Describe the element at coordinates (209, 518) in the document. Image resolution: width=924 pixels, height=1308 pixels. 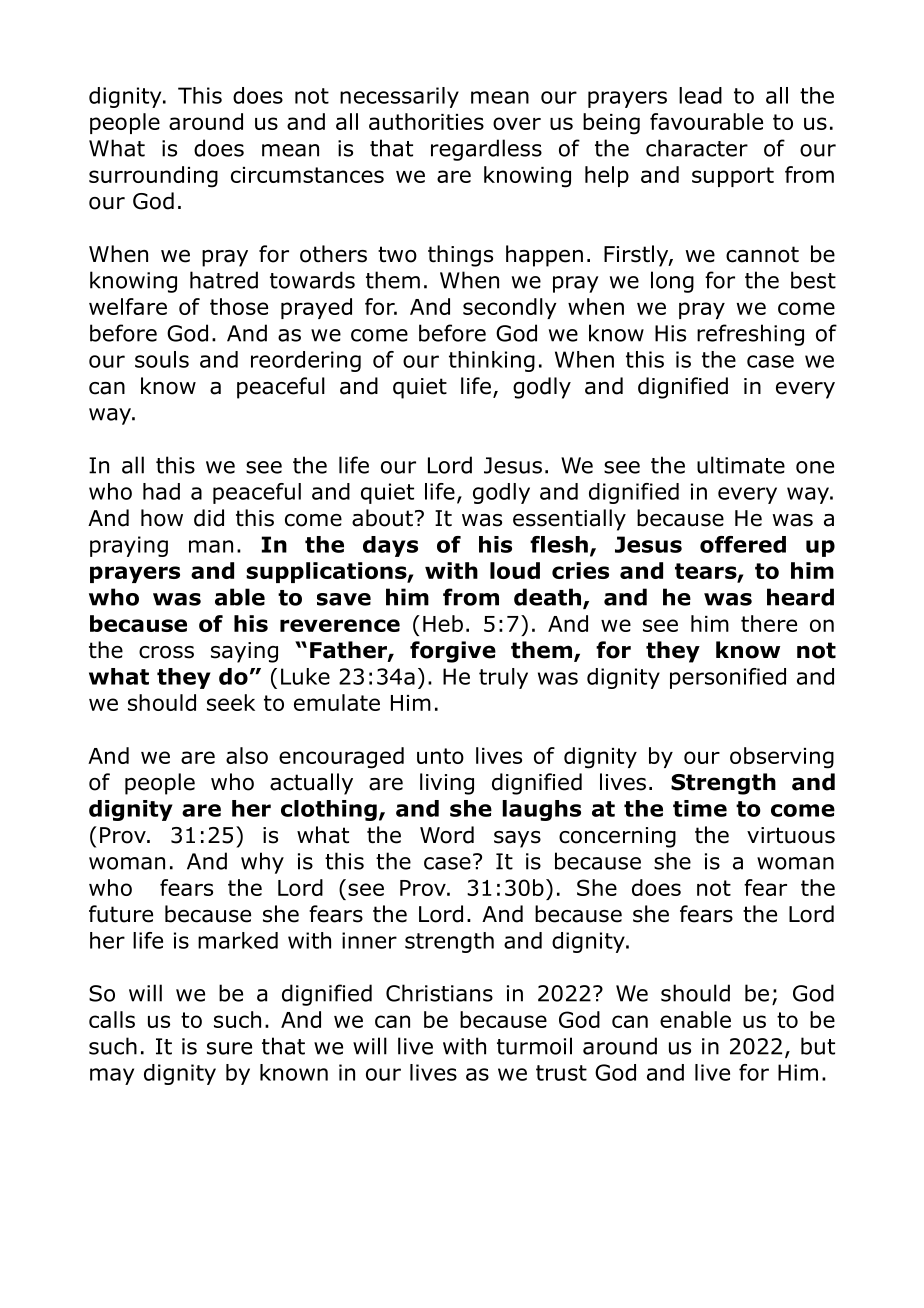
I see `did` at that location.
